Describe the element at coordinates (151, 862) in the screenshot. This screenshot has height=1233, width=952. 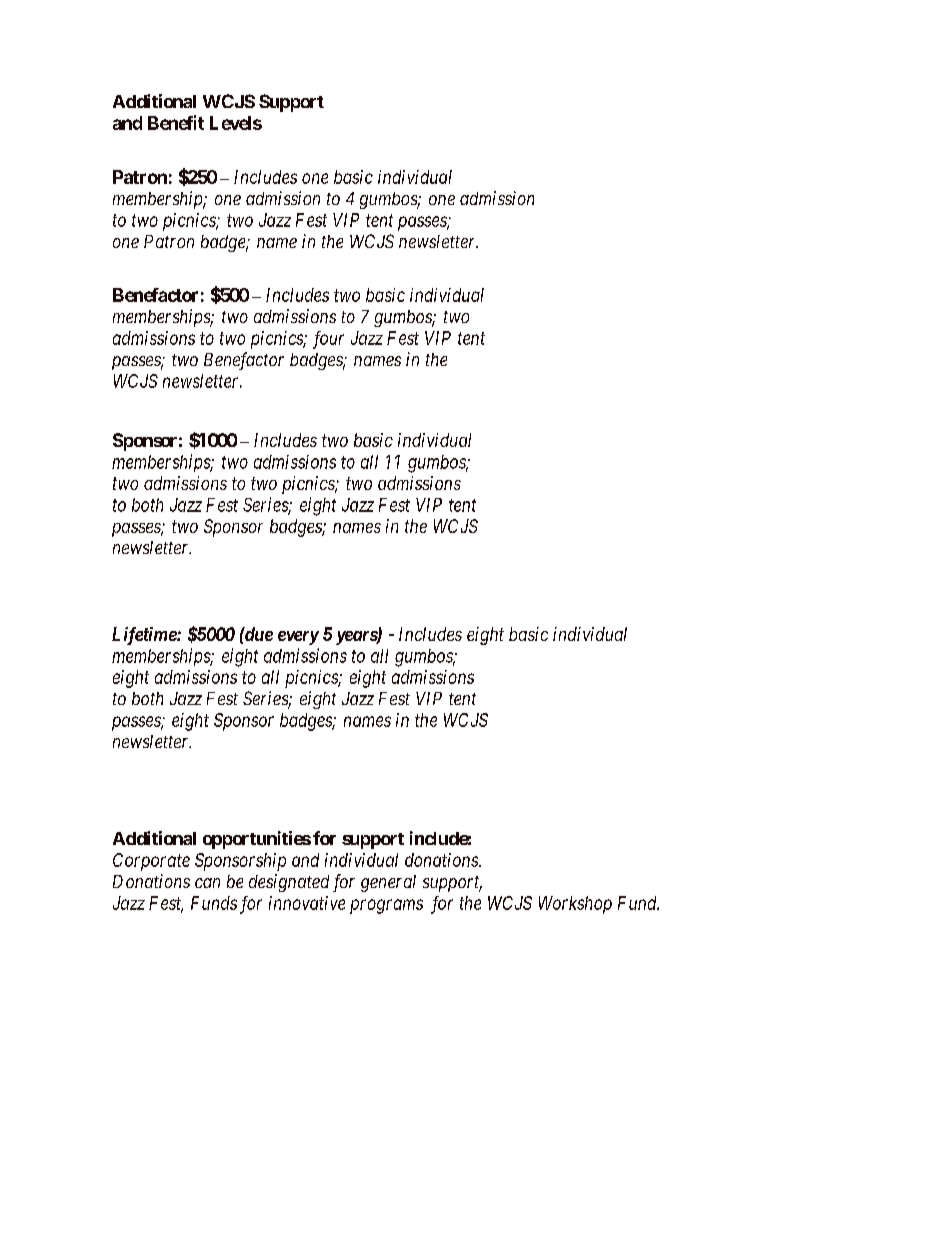
I see `Corporate` at that location.
